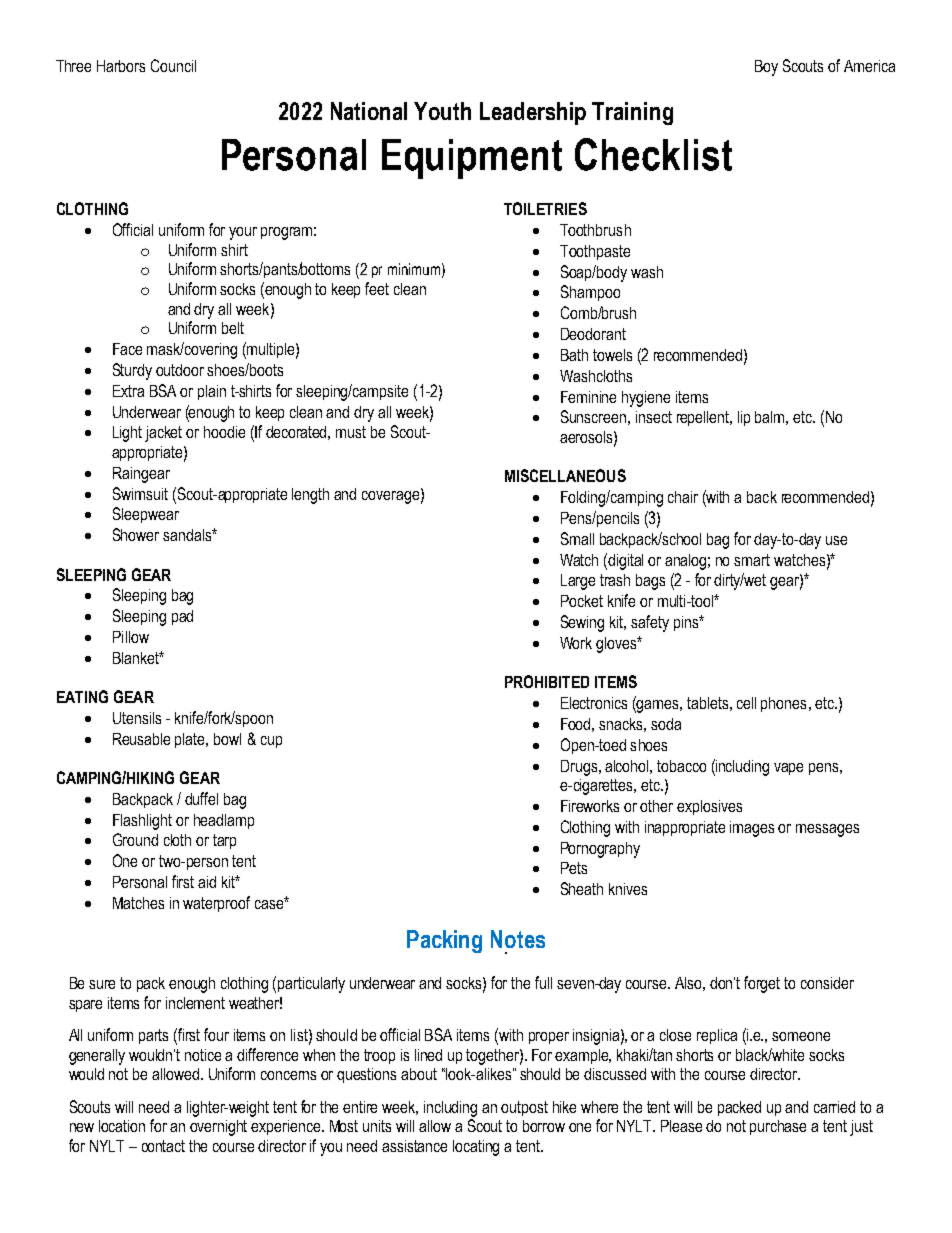 Image resolution: width=952 pixels, height=1233 pixels. Describe the element at coordinates (476, 1148) in the screenshot. I see `locating` at that location.
